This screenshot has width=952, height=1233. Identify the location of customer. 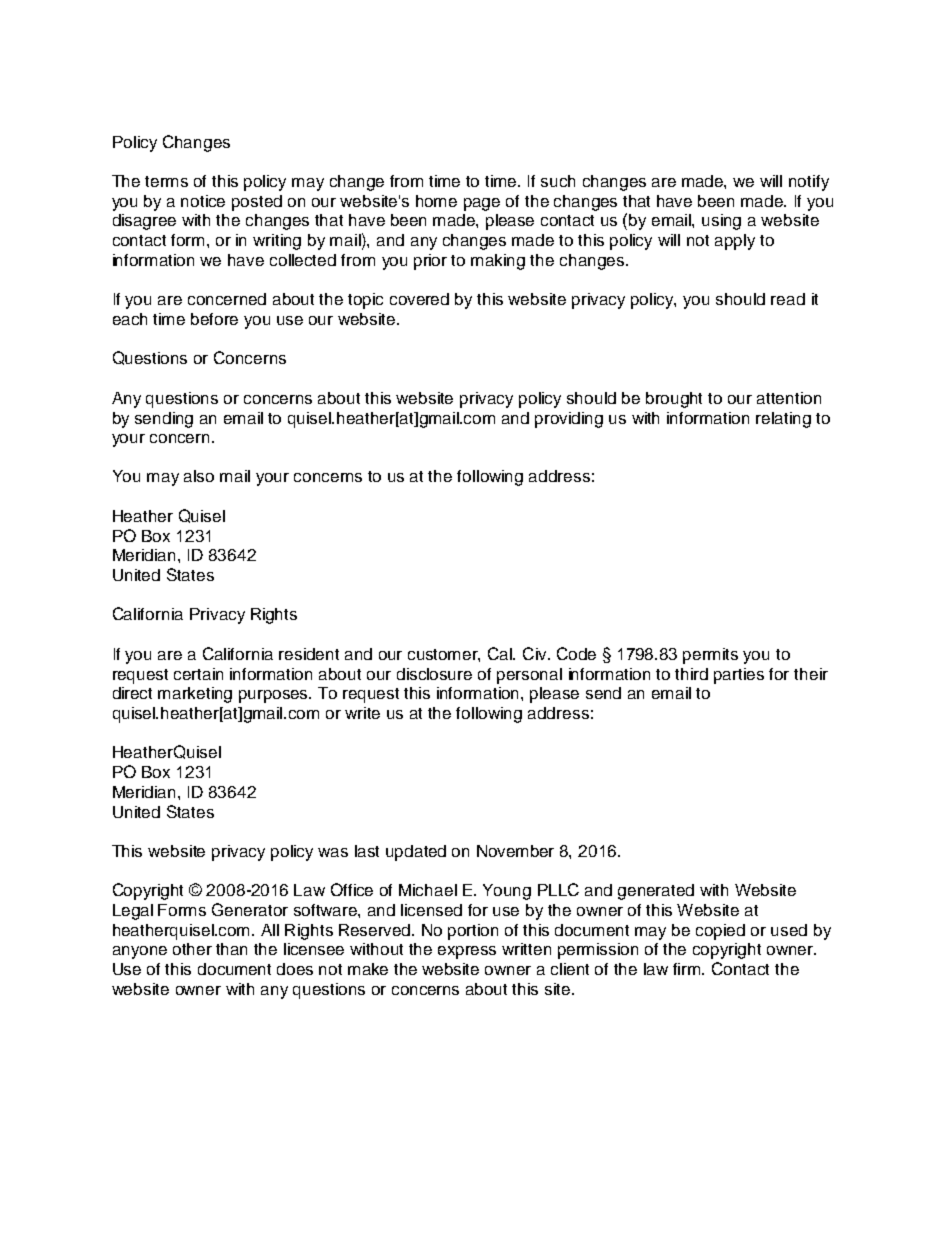
(444, 655).
